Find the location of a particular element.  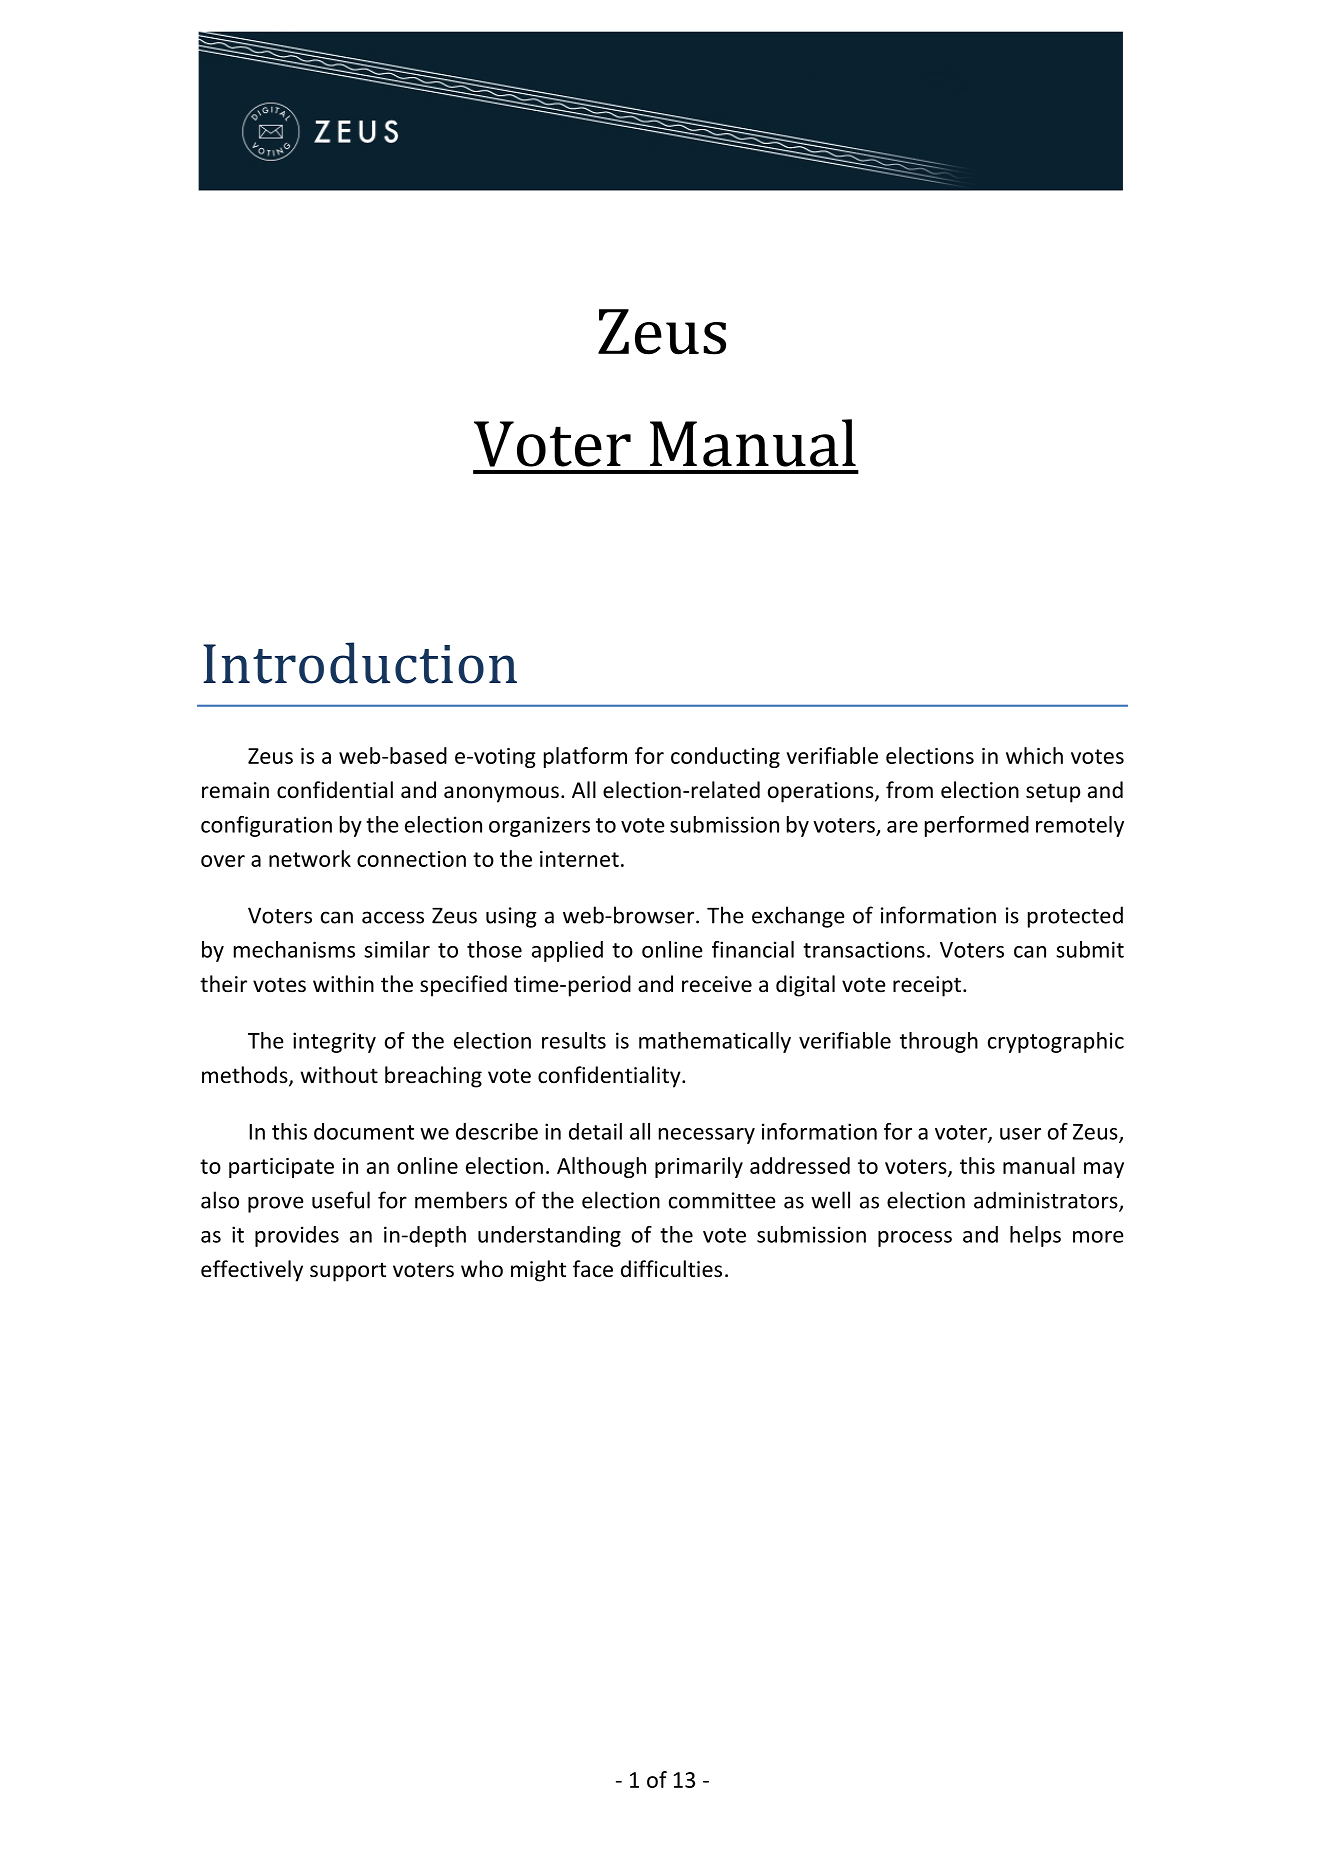

conducting is located at coordinates (725, 757).
